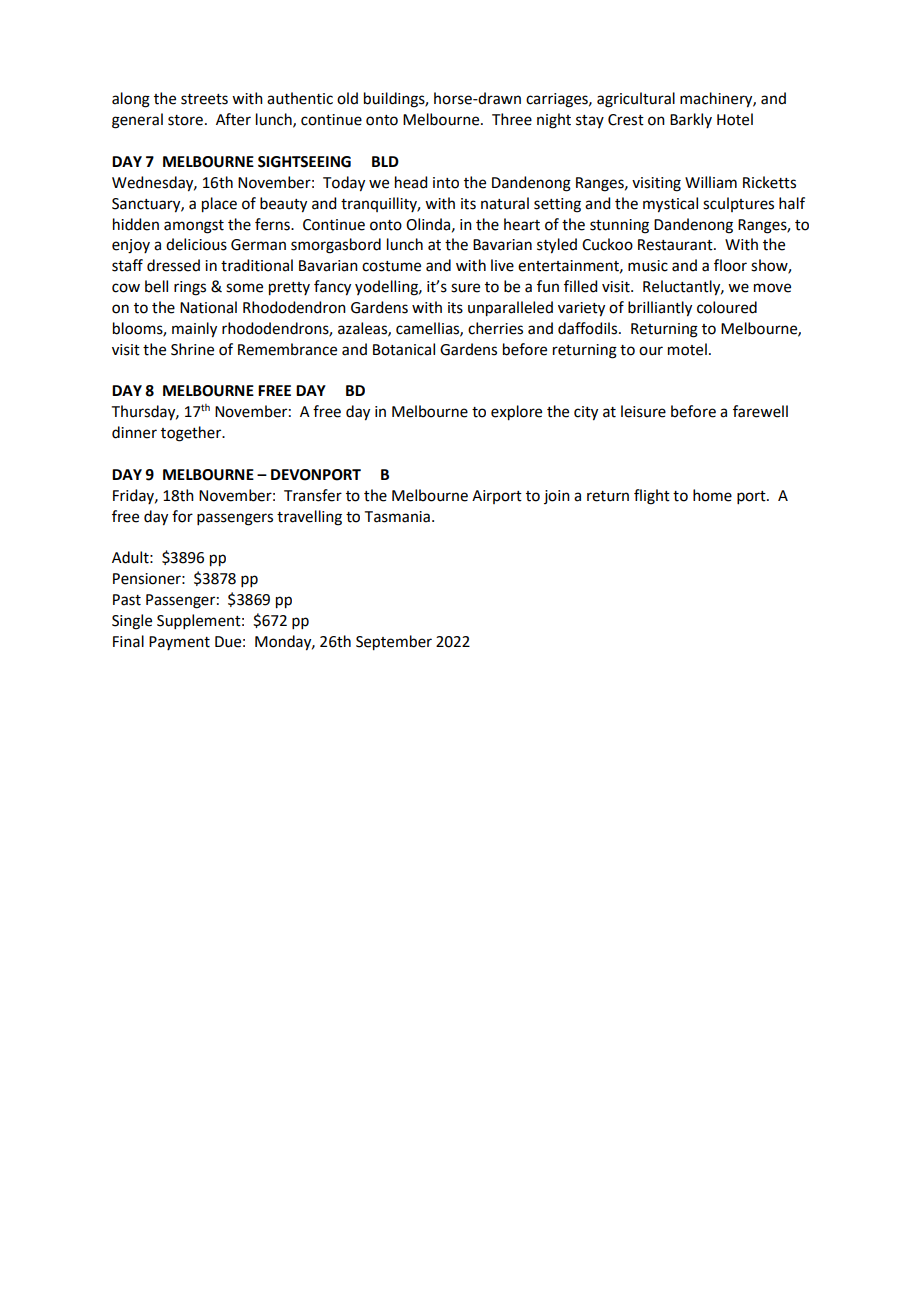 The height and width of the screenshot is (1308, 924). Describe the element at coordinates (394, 643) in the screenshot. I see `September` at that location.
